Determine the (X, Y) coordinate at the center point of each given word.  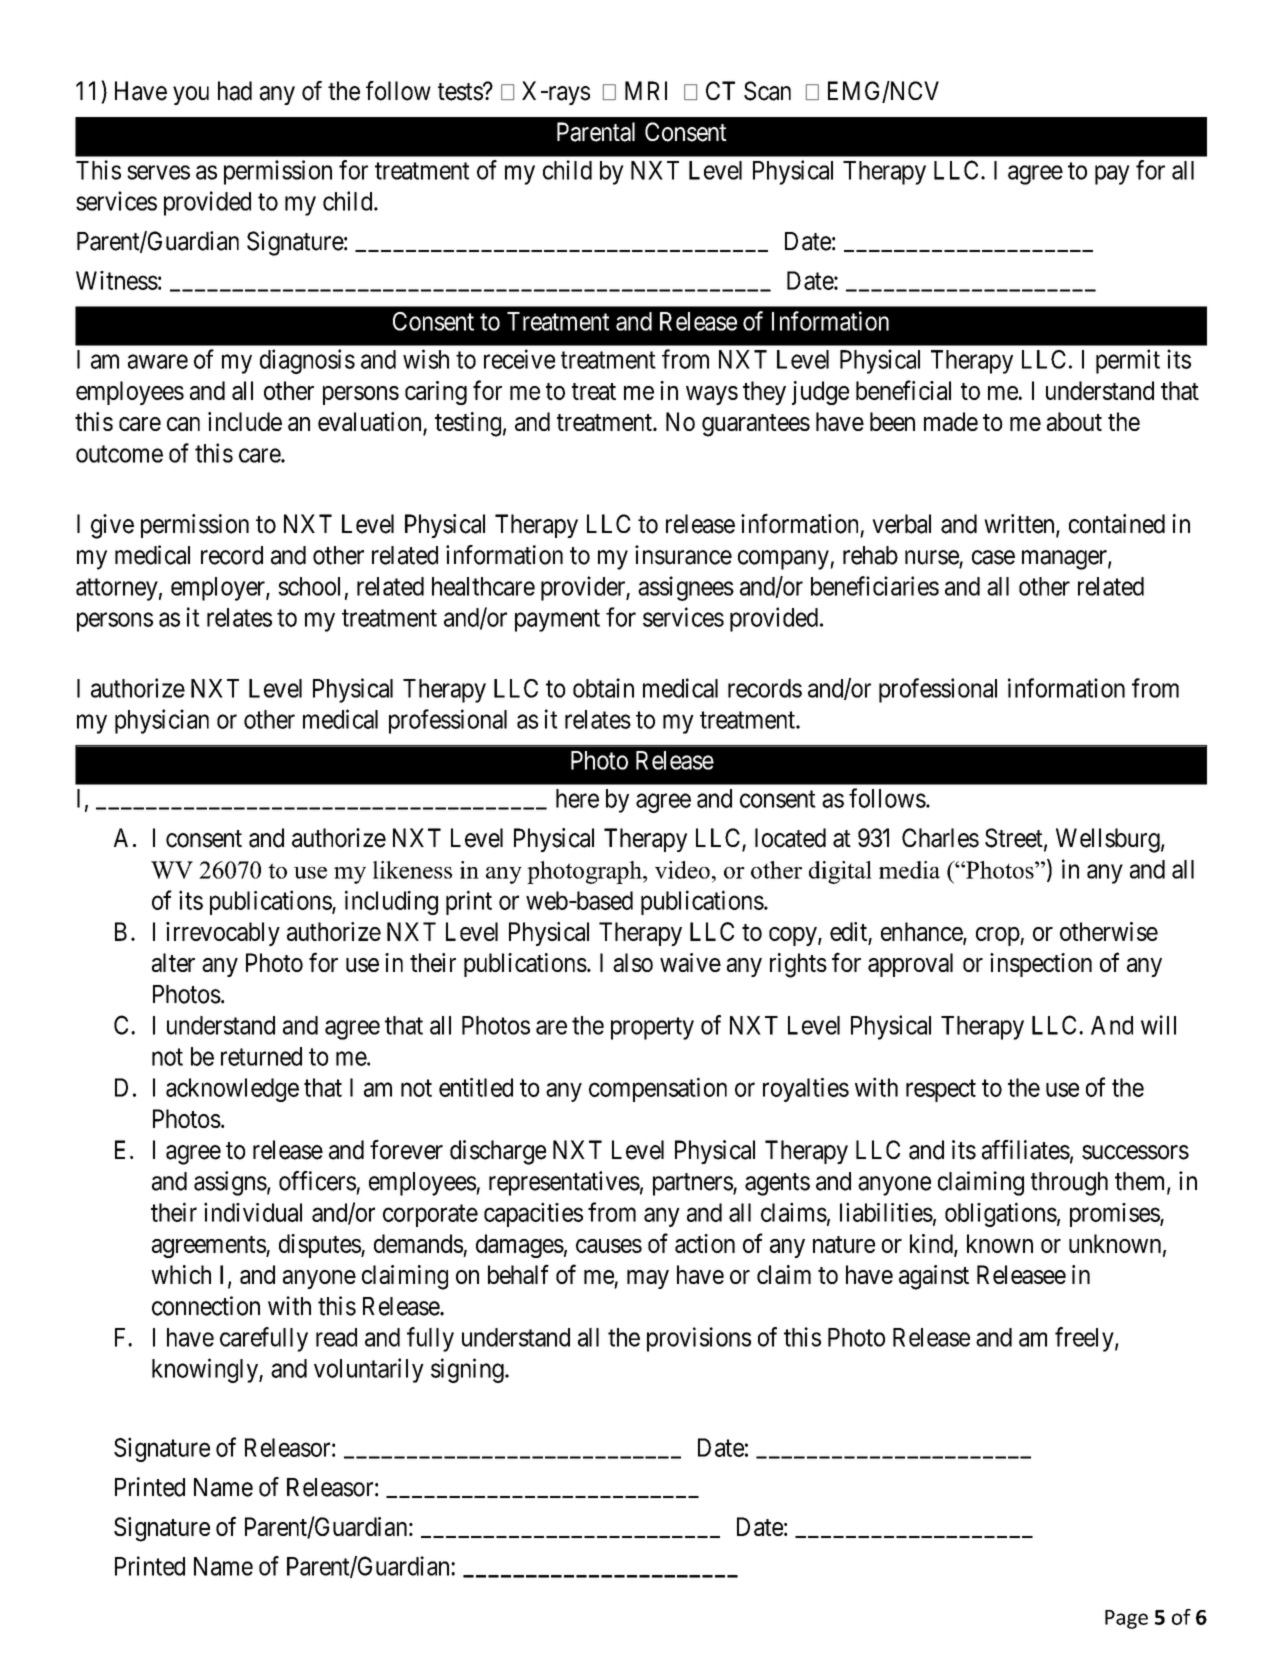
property (652, 1028)
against (934, 1277)
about (1074, 421)
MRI (646, 90)
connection (206, 1306)
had (235, 91)
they (764, 393)
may (648, 1279)
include (245, 421)
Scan (767, 91)
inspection (1041, 965)
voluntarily (369, 1370)
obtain (603, 688)
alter (173, 962)
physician (162, 721)
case (993, 557)
